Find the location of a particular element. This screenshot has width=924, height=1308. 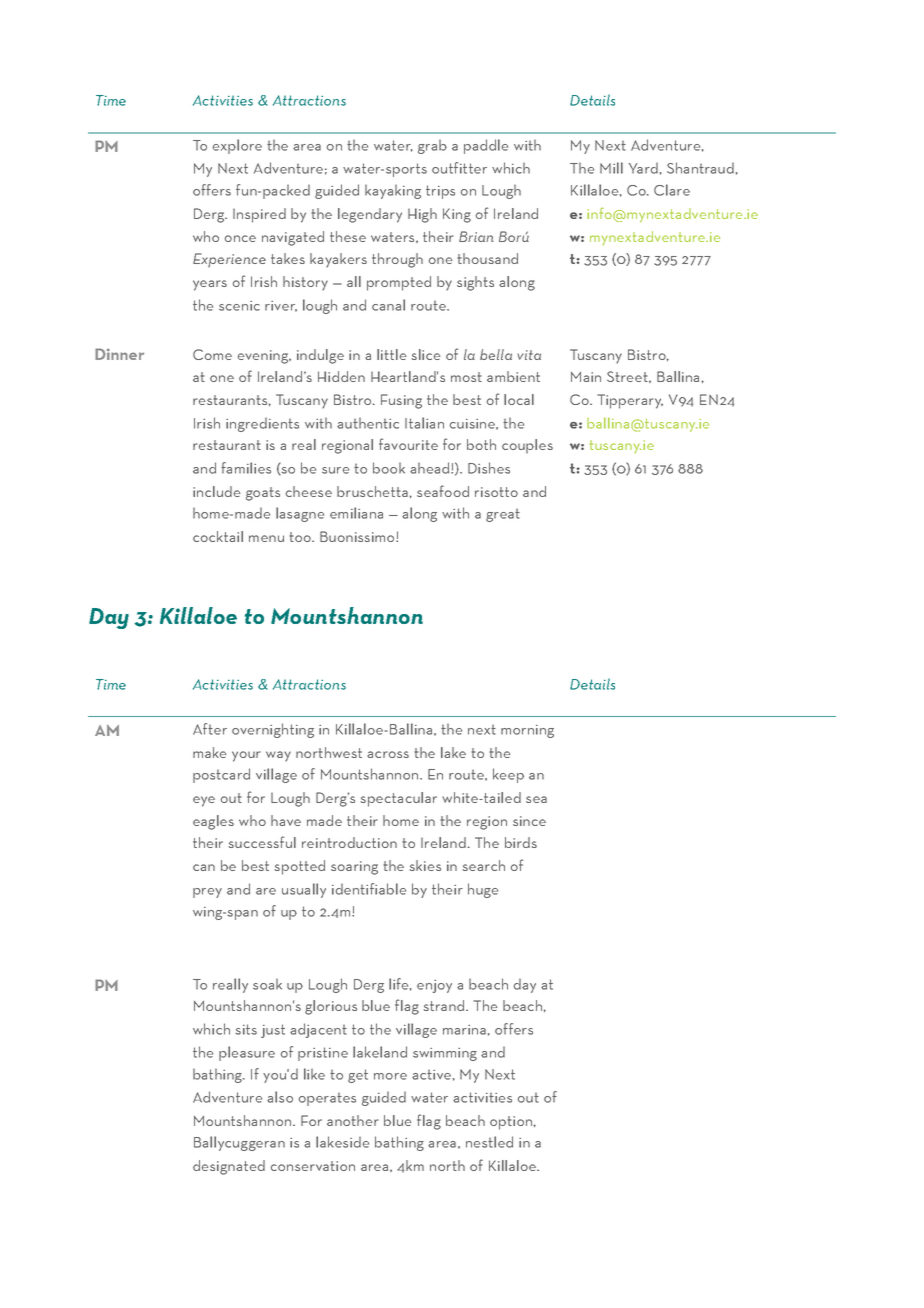

since is located at coordinates (529, 821).
